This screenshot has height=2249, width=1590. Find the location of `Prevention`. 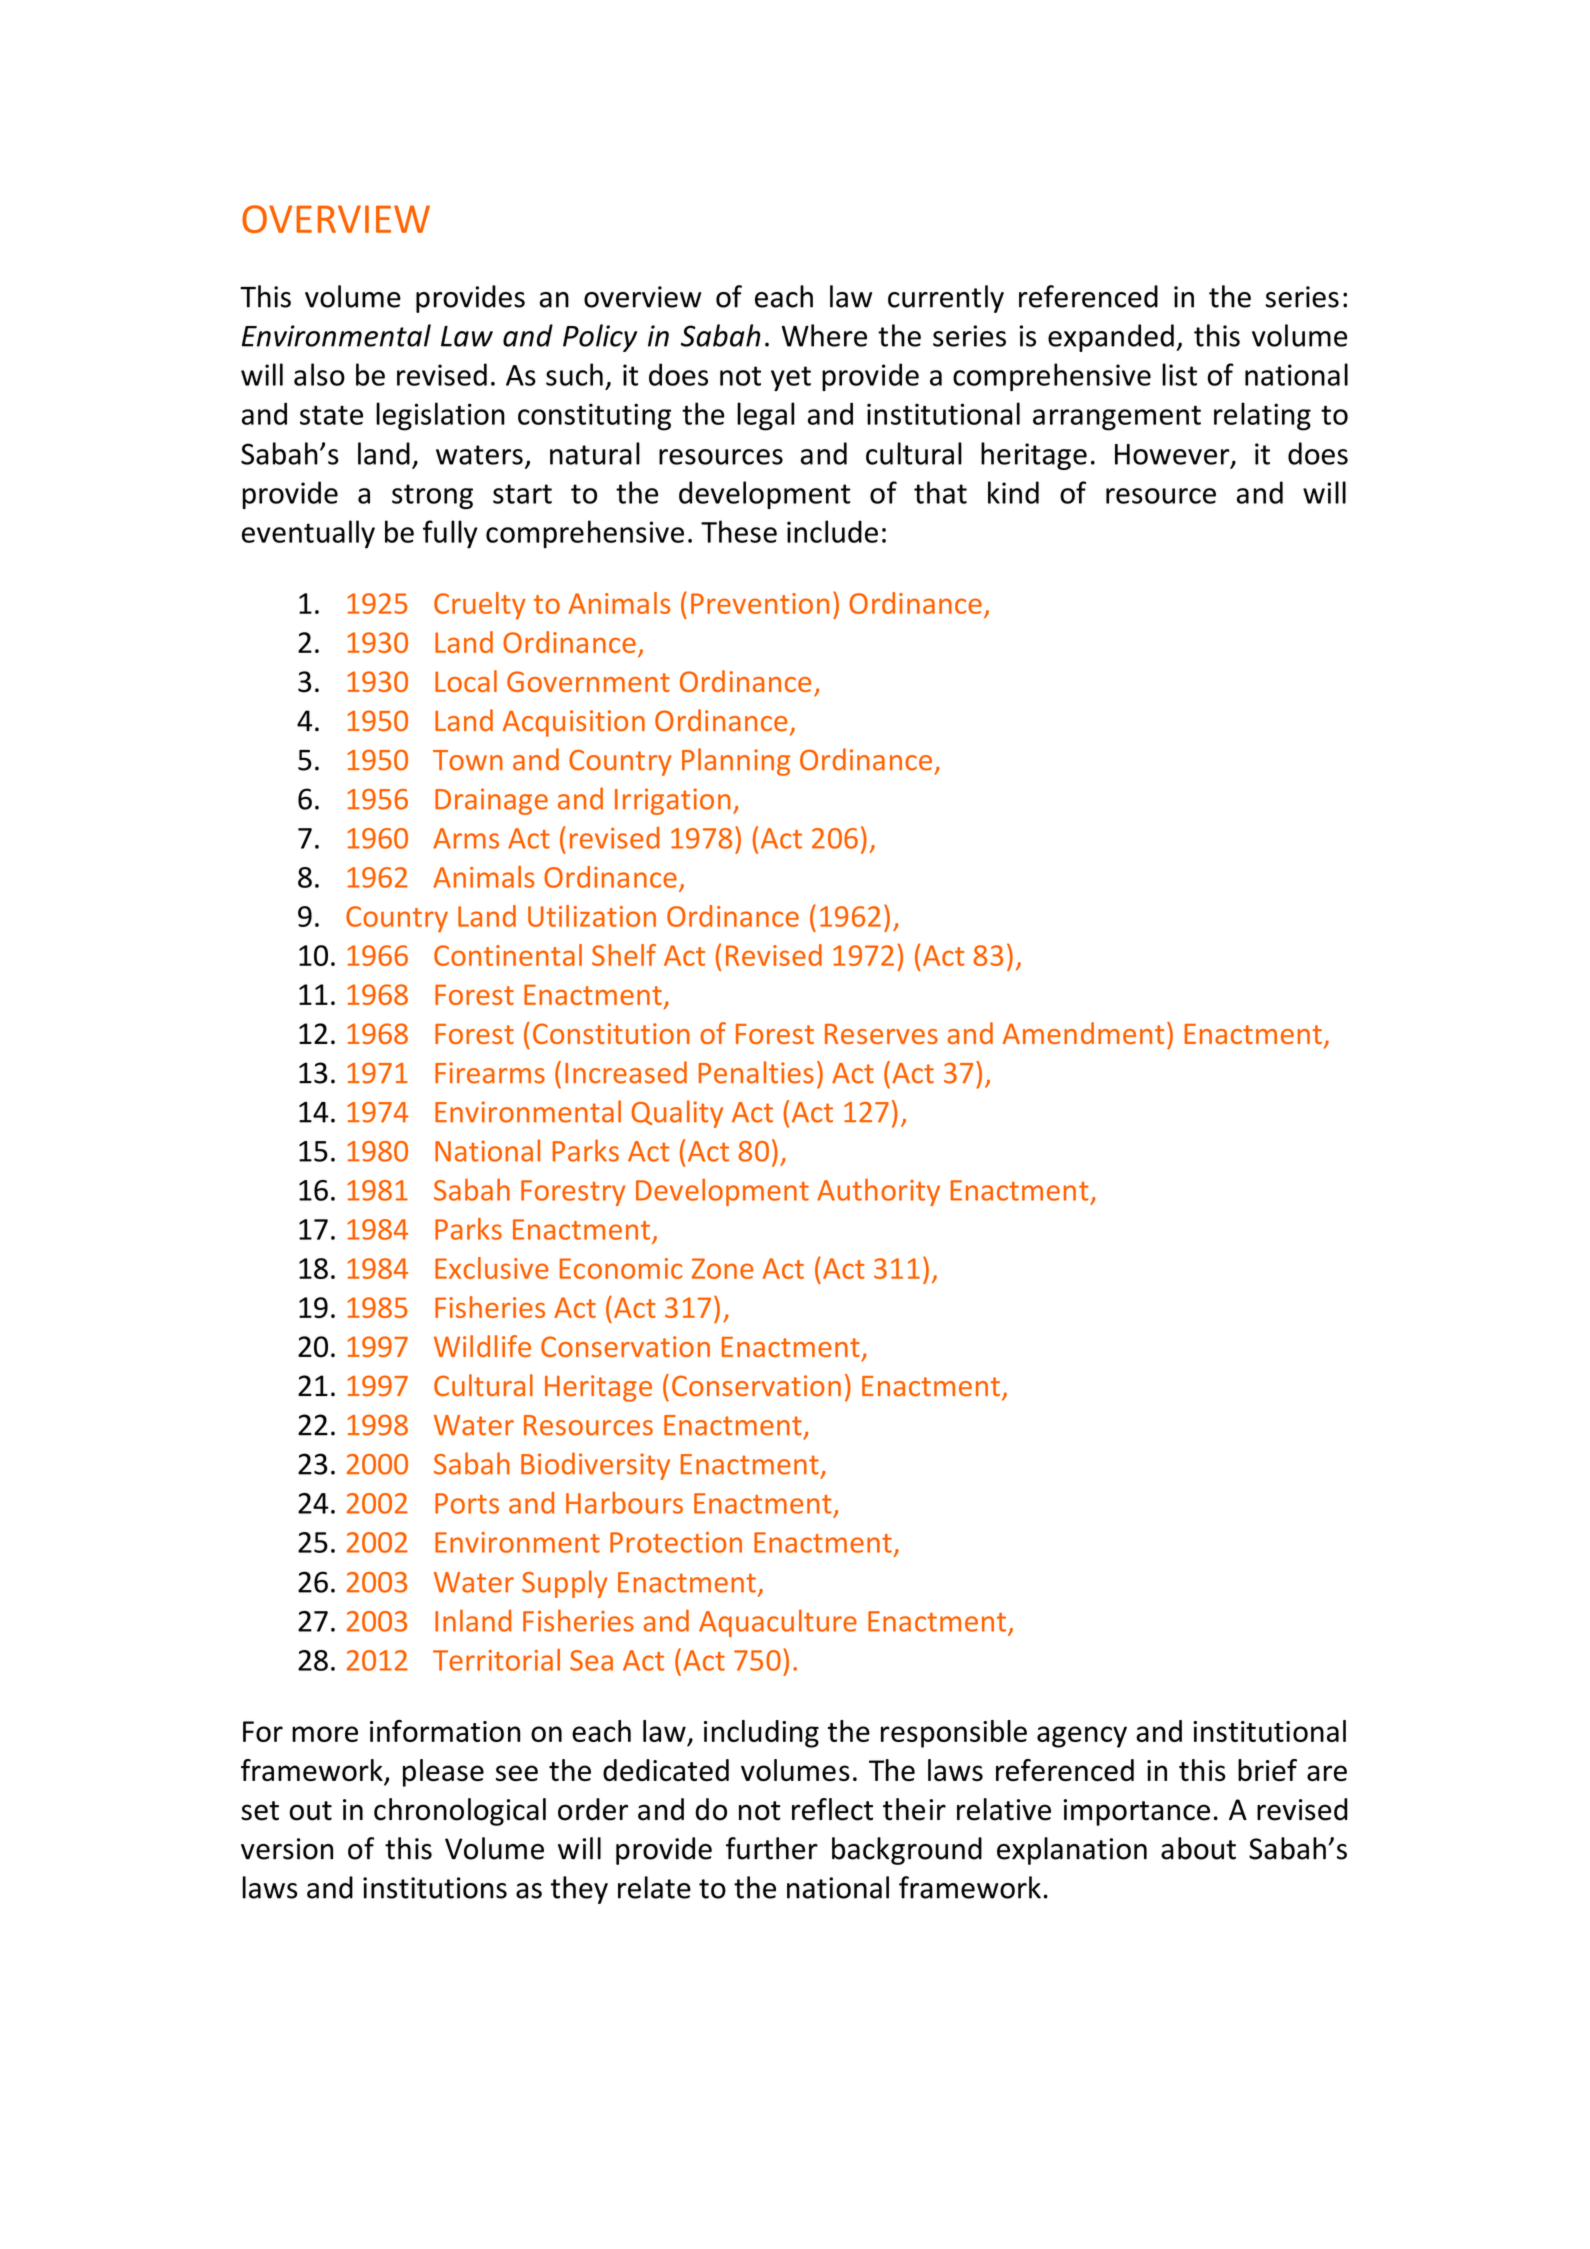

Prevention is located at coordinates (760, 603).
